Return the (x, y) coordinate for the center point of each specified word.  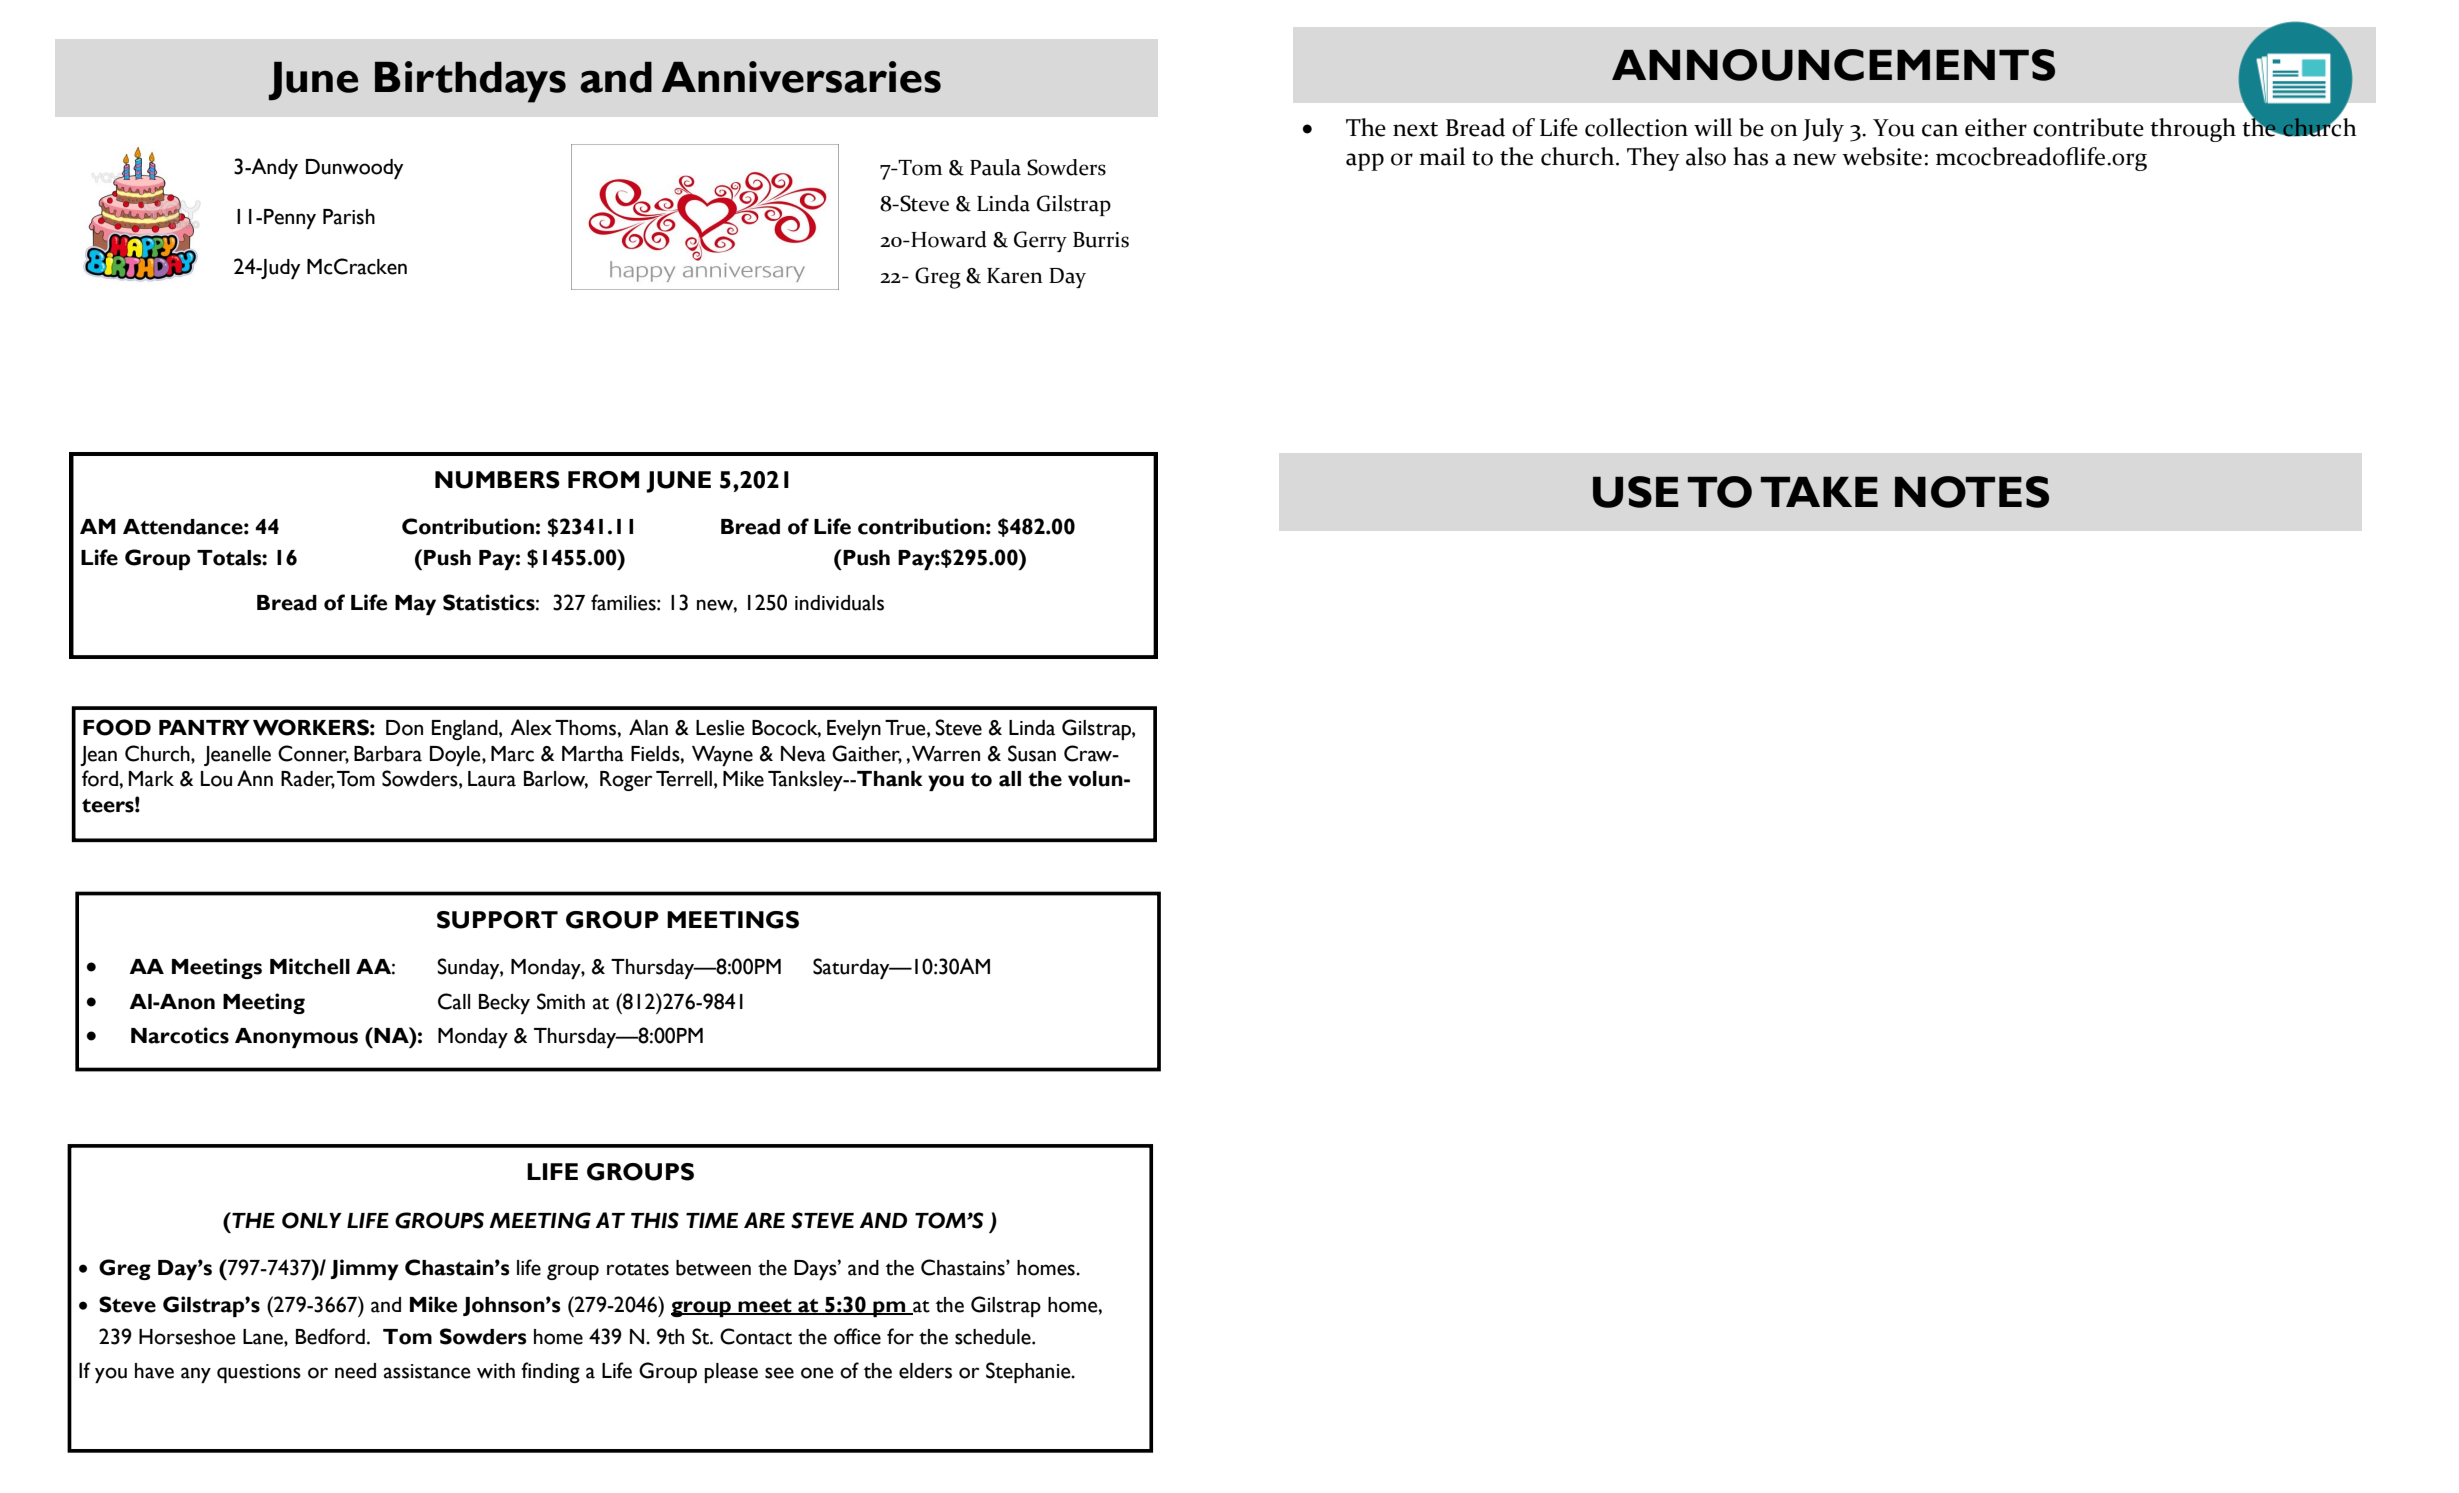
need (355, 1371)
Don (404, 728)
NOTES (1972, 492)
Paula (995, 167)
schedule (994, 1337)
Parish (349, 217)
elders (925, 1371)
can (1940, 130)
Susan (1032, 753)
